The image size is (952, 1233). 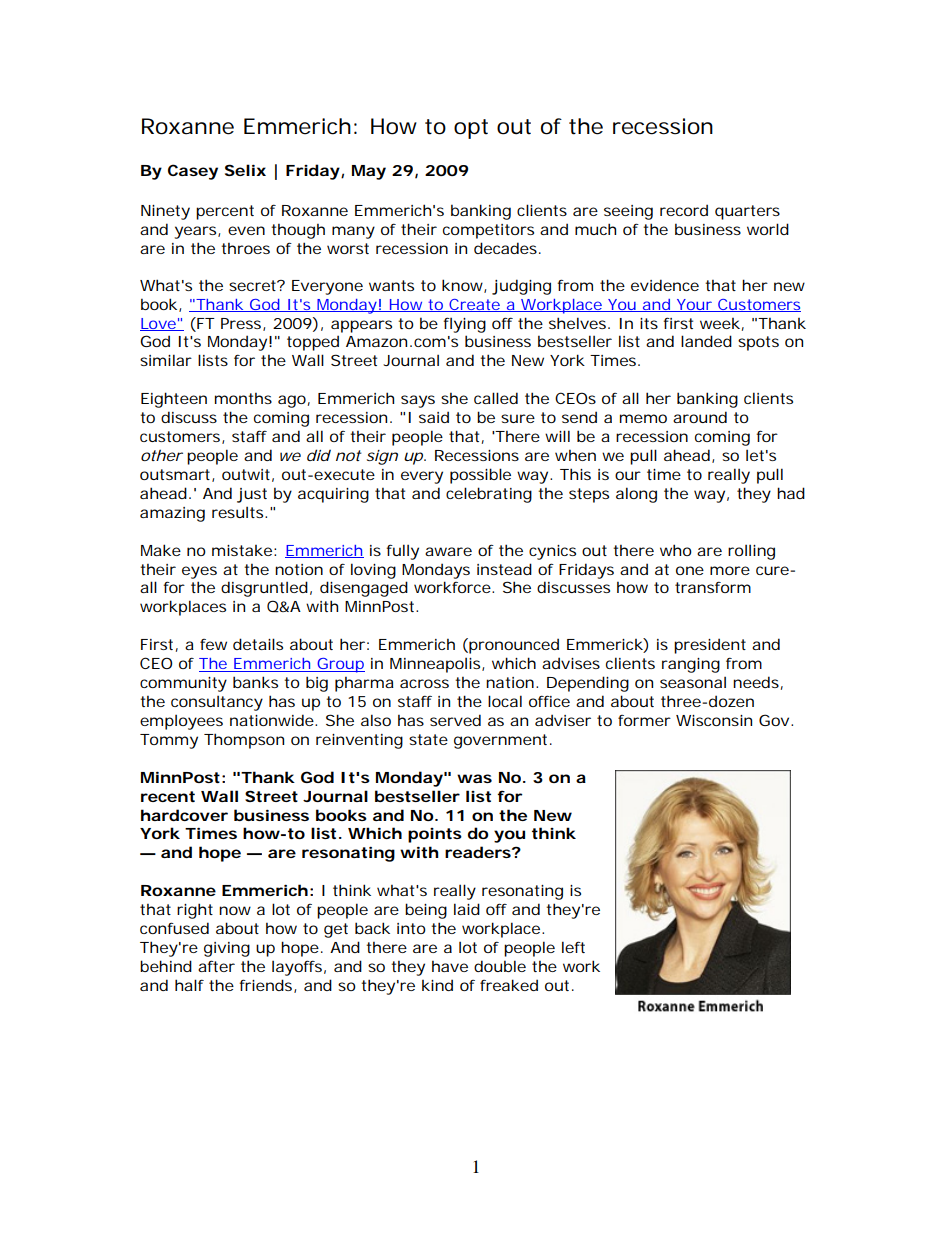 I want to click on possible, so click(x=480, y=476).
